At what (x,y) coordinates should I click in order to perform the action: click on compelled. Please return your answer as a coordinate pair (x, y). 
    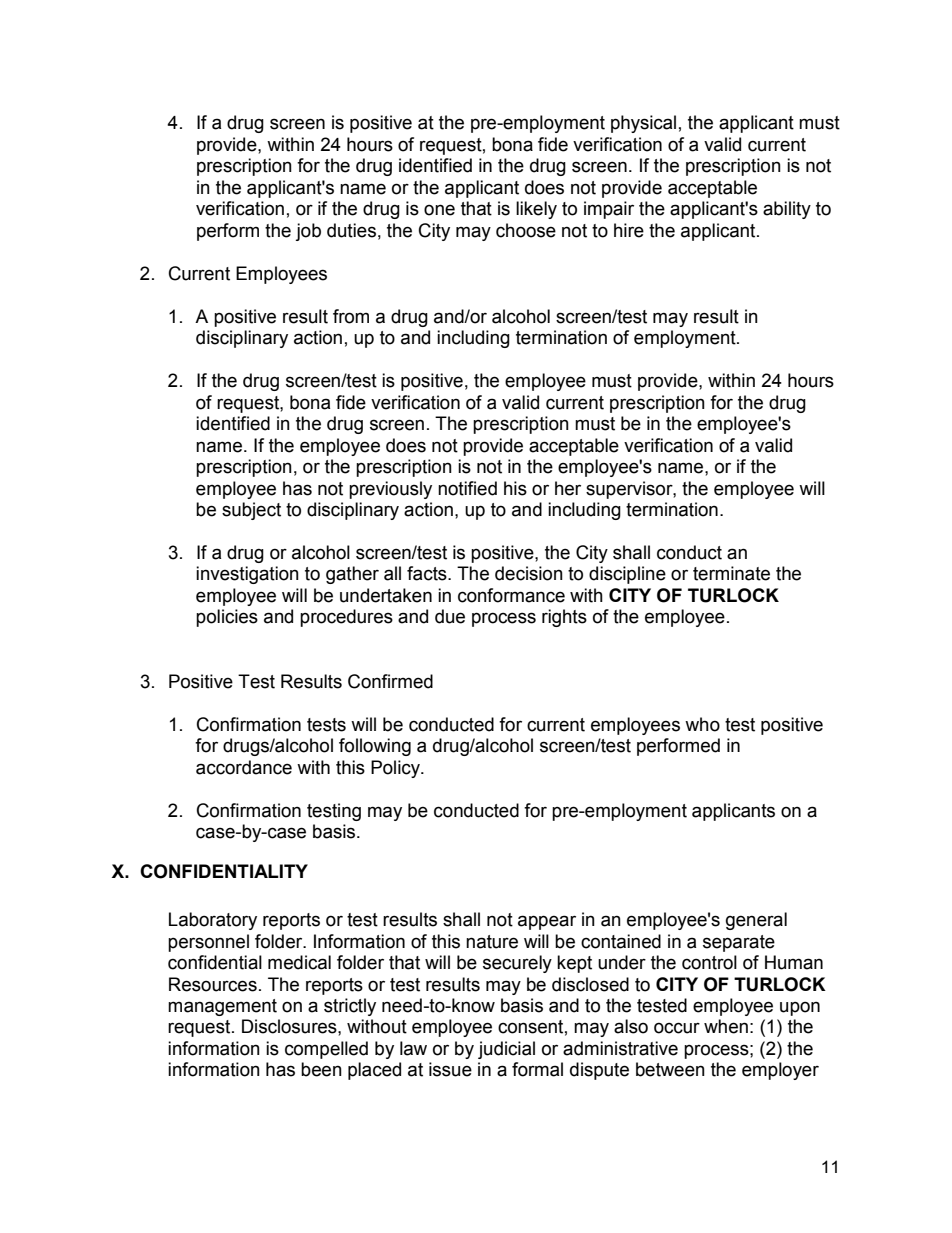
    Looking at the image, I should click on (326, 1050).
